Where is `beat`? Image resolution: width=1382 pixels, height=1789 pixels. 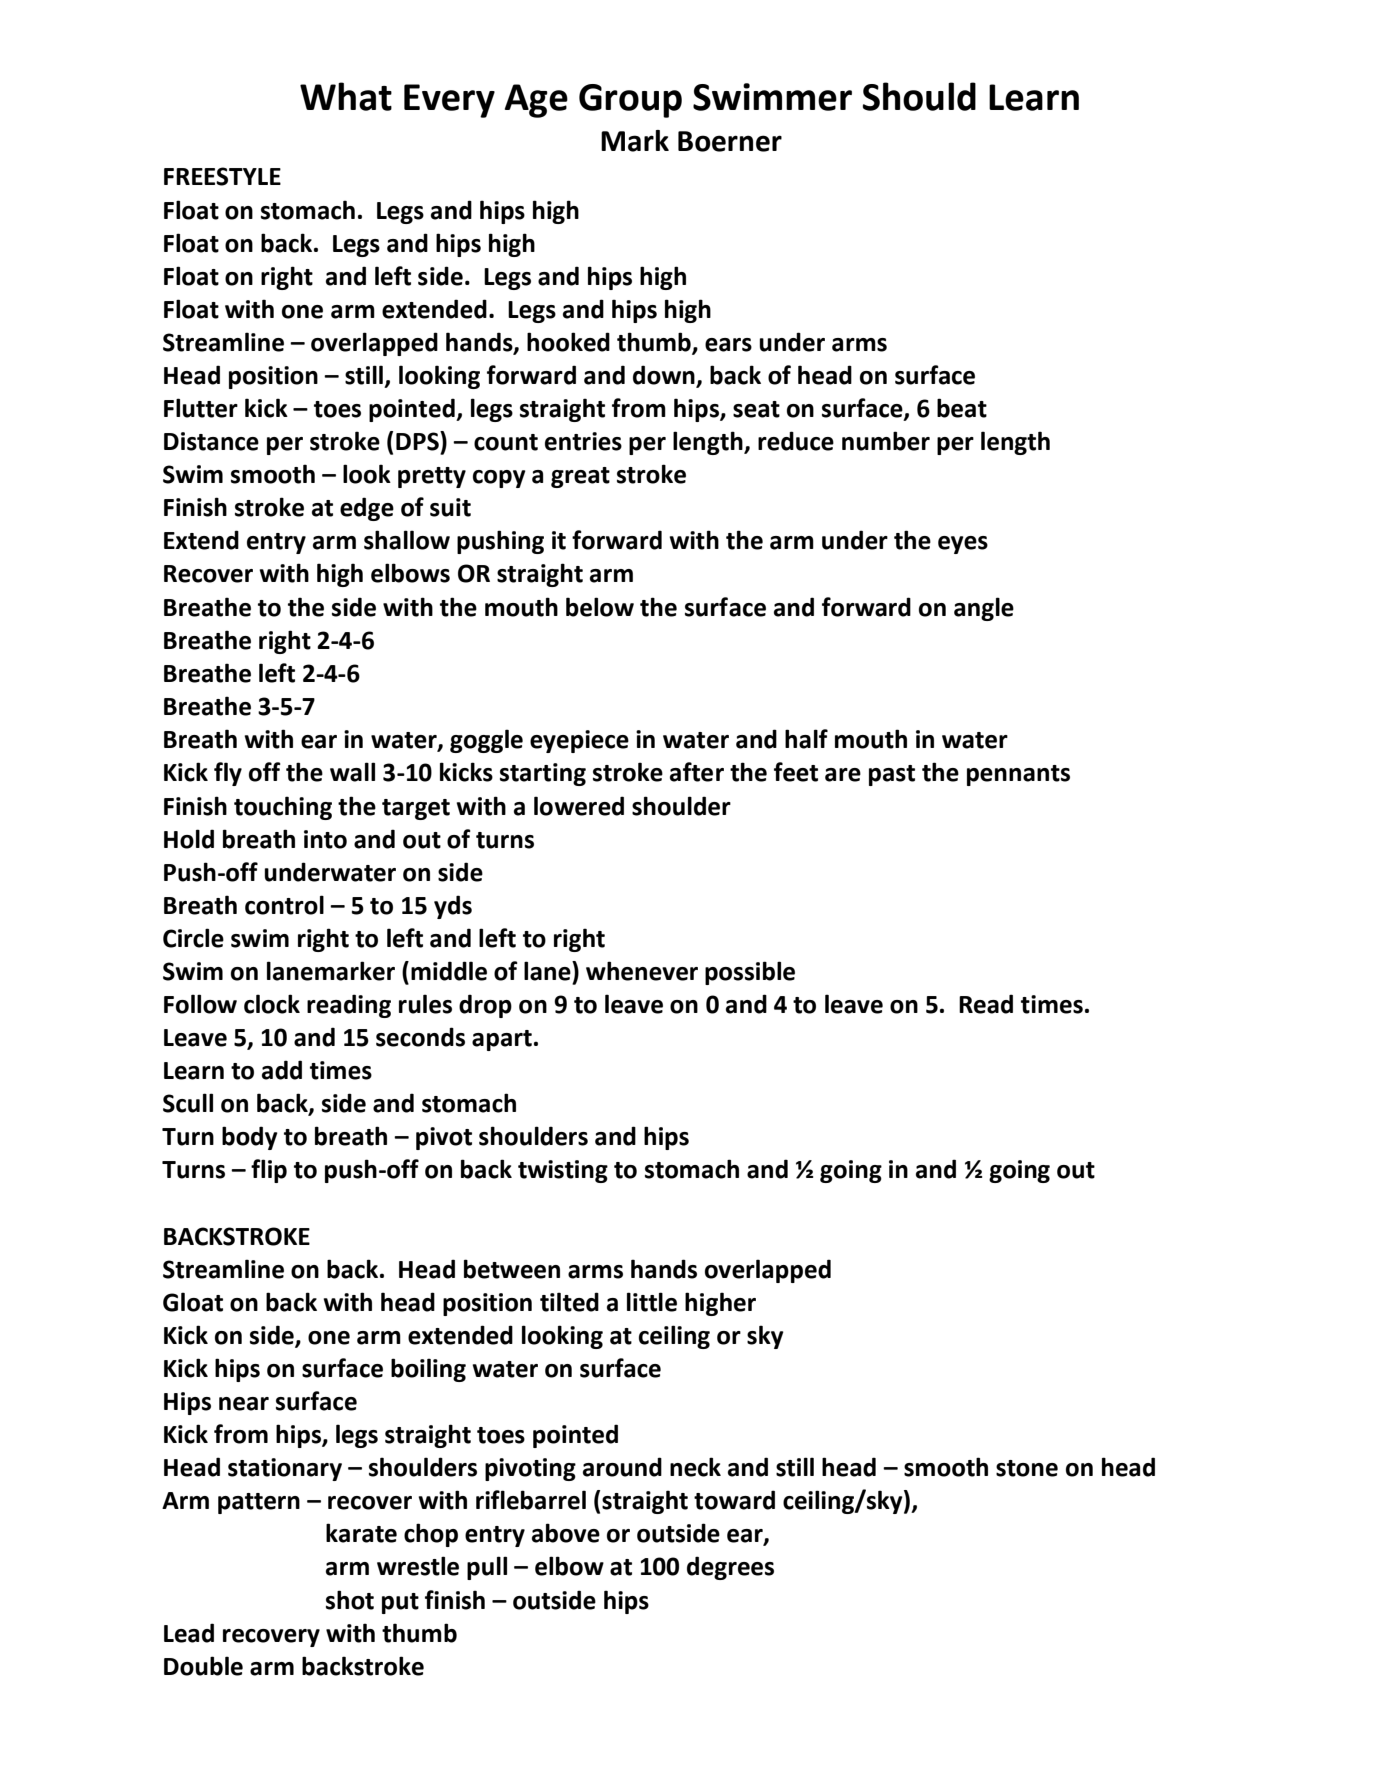 beat is located at coordinates (962, 408).
